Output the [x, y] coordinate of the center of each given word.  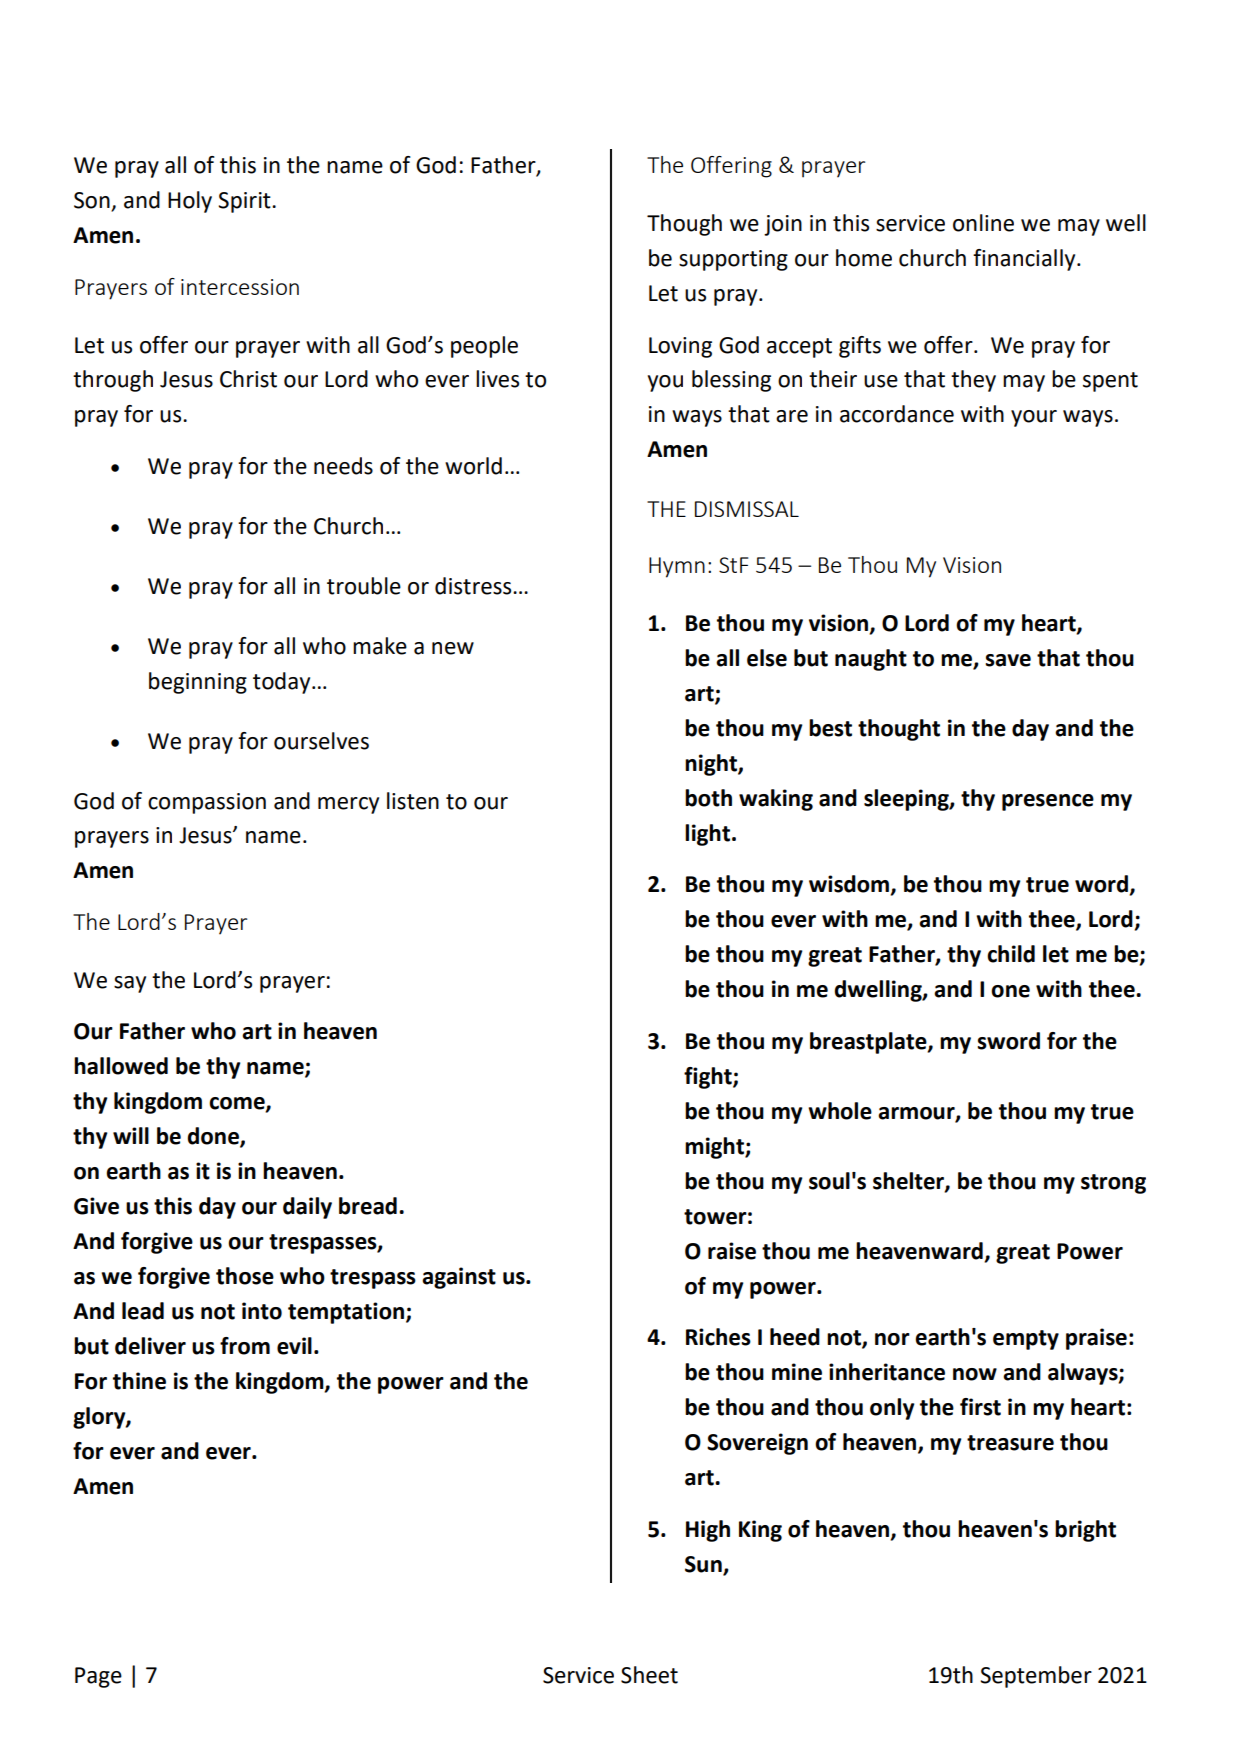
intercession [240, 287]
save [1008, 660]
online [983, 223]
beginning [198, 683]
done [214, 1137]
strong [1113, 1184]
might [715, 1148]
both [708, 798]
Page [98, 1677]
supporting [733, 260]
